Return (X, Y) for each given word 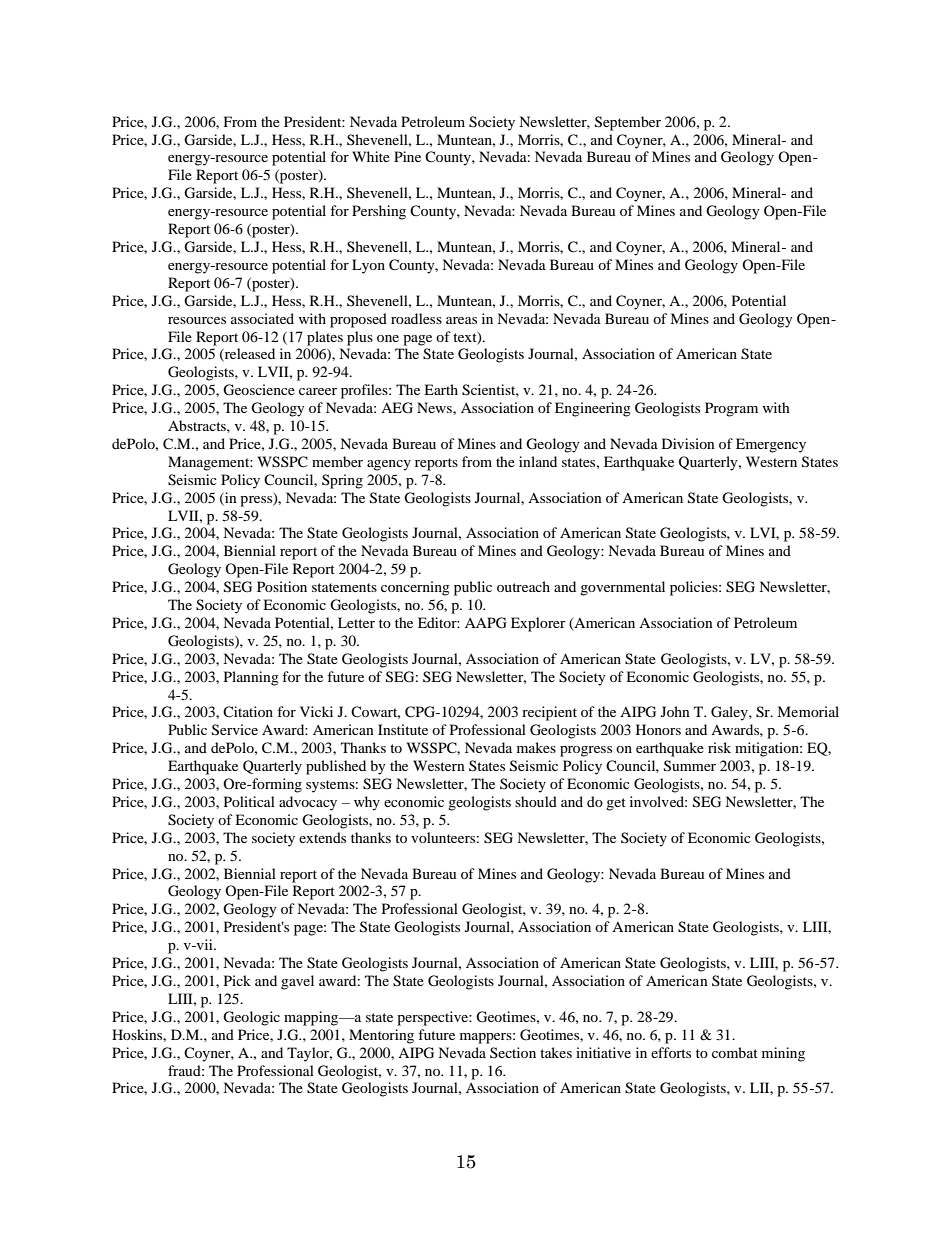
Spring (342, 481)
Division (688, 443)
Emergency (771, 445)
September (628, 123)
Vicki (316, 711)
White (371, 156)
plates (325, 338)
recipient (549, 713)
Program (731, 409)
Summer (690, 766)
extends (322, 837)
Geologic (251, 1018)
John (675, 711)
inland (538, 461)
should (536, 801)
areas (461, 320)
